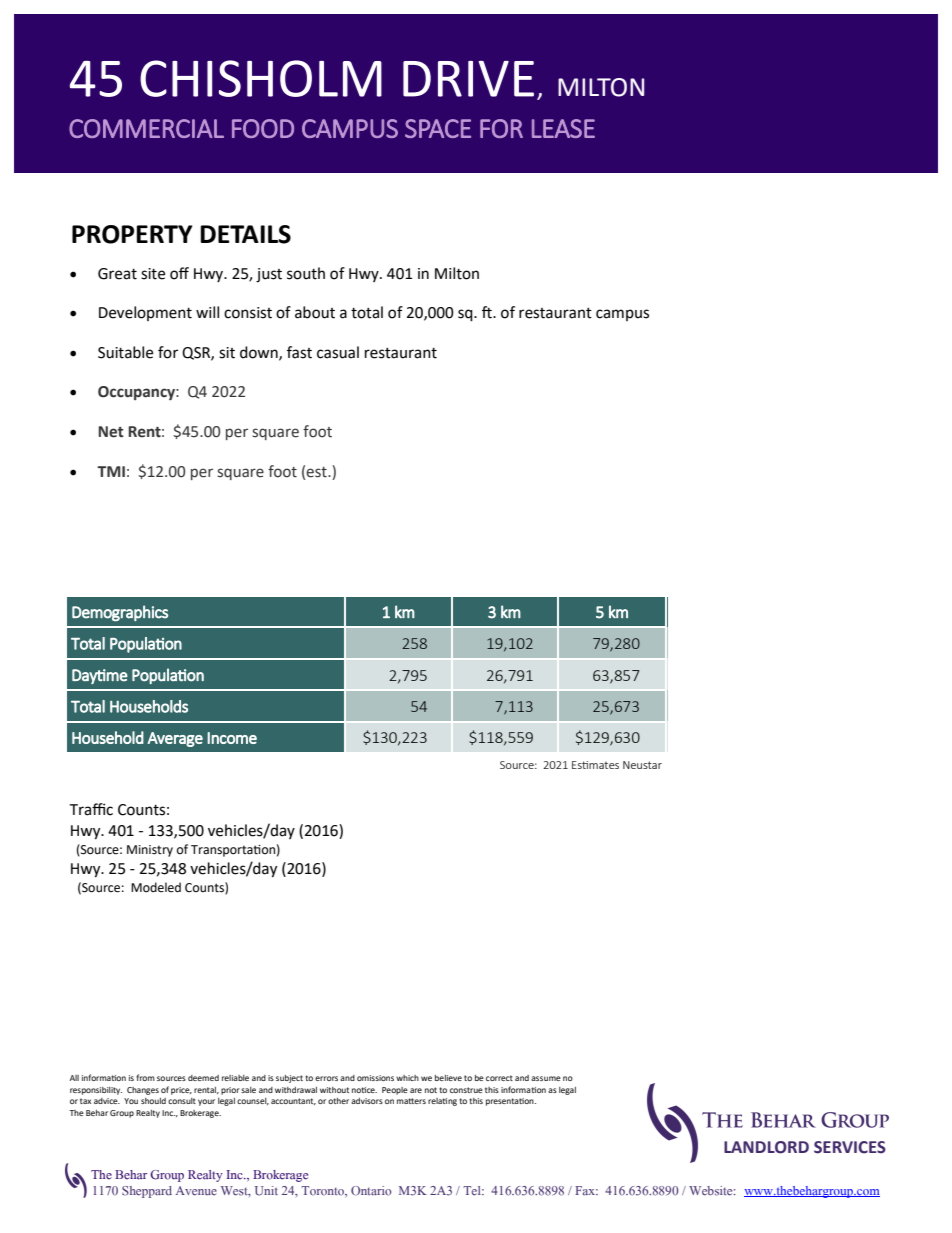 This screenshot has width=952, height=1233. I want to click on LANDLORD, so click(766, 1147).
